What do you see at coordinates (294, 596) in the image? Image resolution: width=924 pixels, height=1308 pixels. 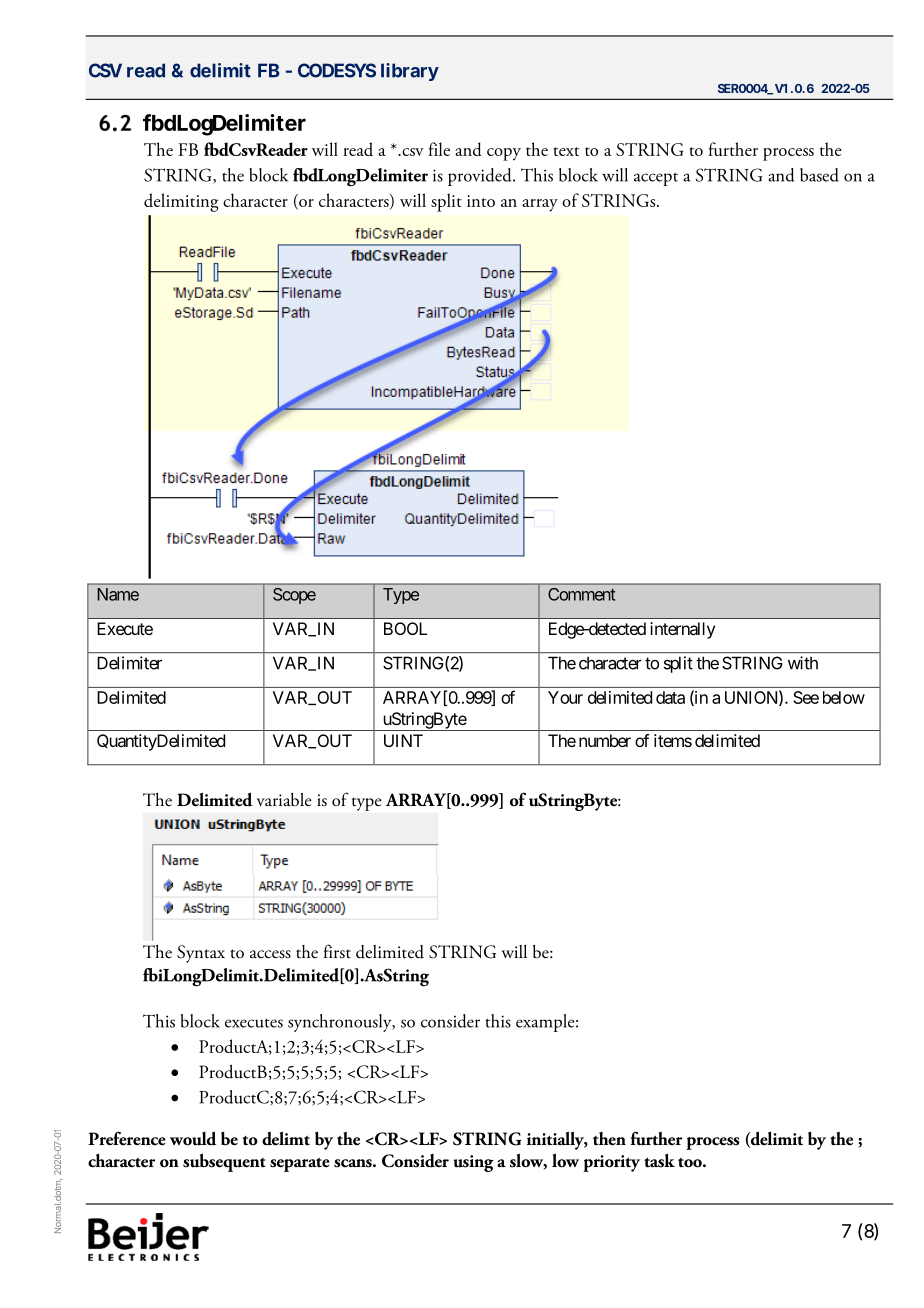 I see `Scope` at bounding box center [294, 596].
